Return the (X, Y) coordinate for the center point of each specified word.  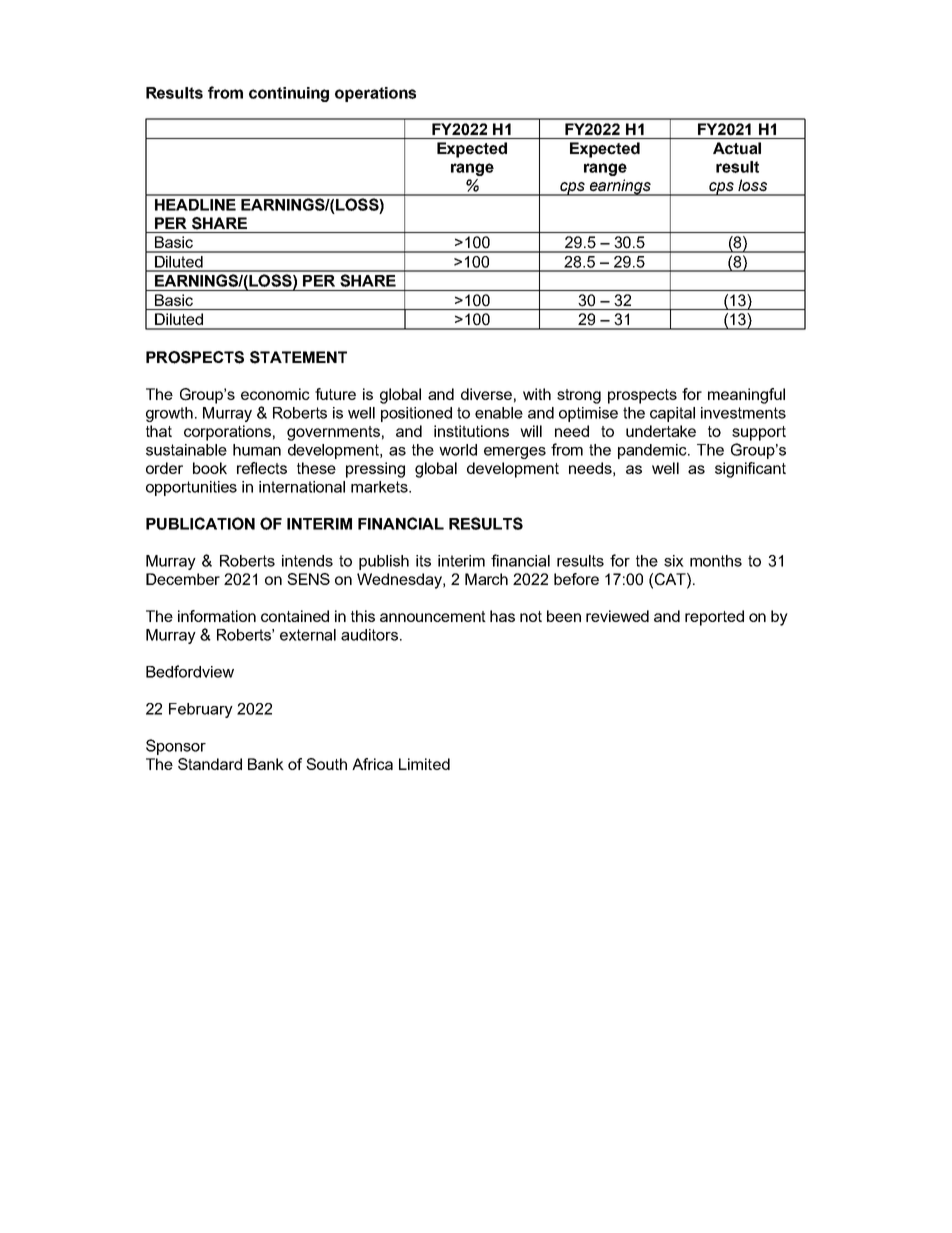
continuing (289, 94)
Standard (210, 764)
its (423, 561)
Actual (737, 148)
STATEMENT (298, 357)
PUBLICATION (200, 523)
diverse (486, 394)
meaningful (746, 396)
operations (375, 94)
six (674, 561)
